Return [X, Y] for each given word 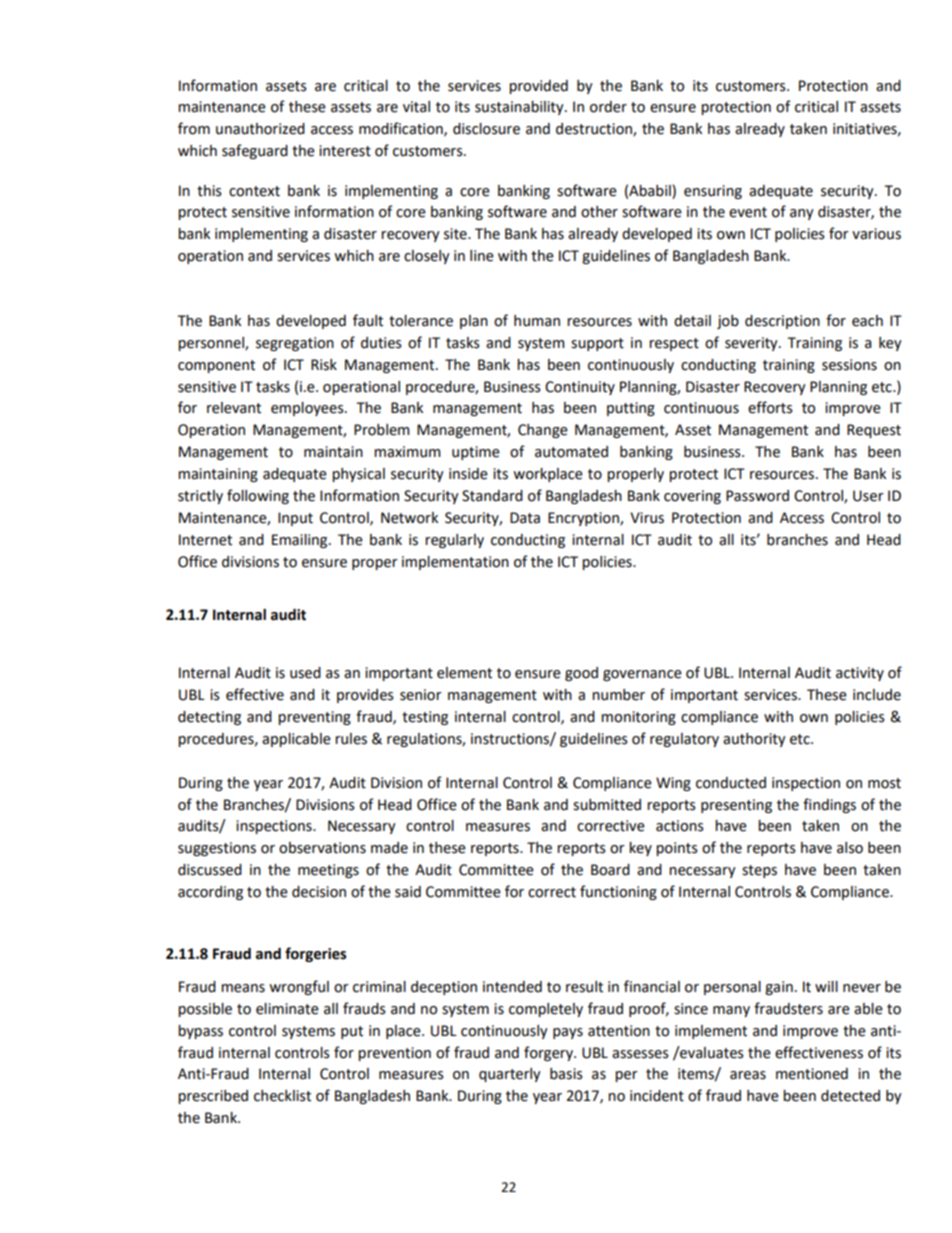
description [782, 322]
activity [860, 674]
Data [525, 518]
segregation [295, 344]
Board [610, 870]
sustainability [520, 108]
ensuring [713, 192]
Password [757, 496]
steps [759, 871]
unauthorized [260, 129]
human [537, 321]
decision [319, 892]
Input [295, 519]
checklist [282, 1096]
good [581, 674]
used [305, 673]
